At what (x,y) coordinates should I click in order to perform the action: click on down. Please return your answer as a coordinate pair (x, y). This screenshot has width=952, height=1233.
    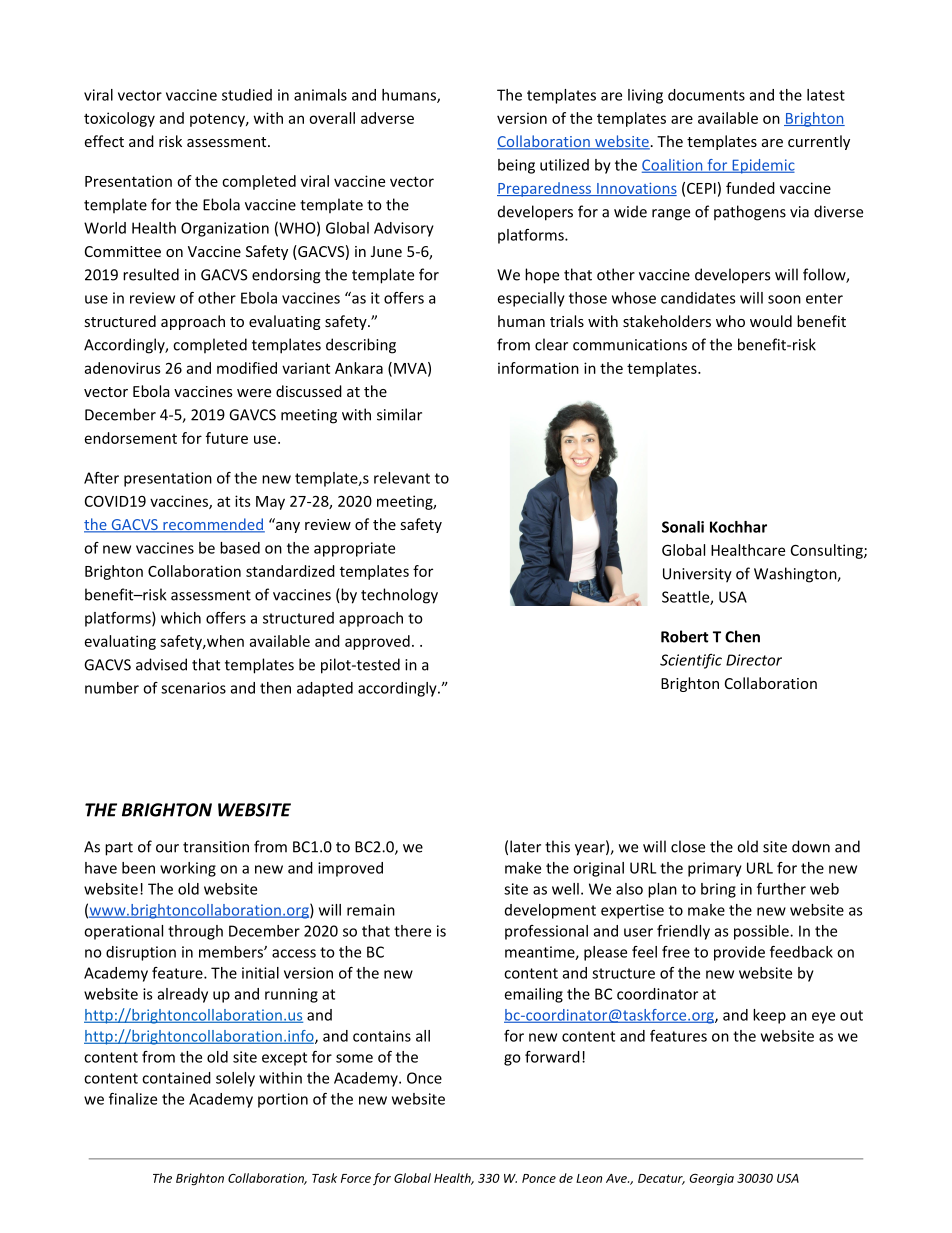
    Looking at the image, I should click on (811, 846).
